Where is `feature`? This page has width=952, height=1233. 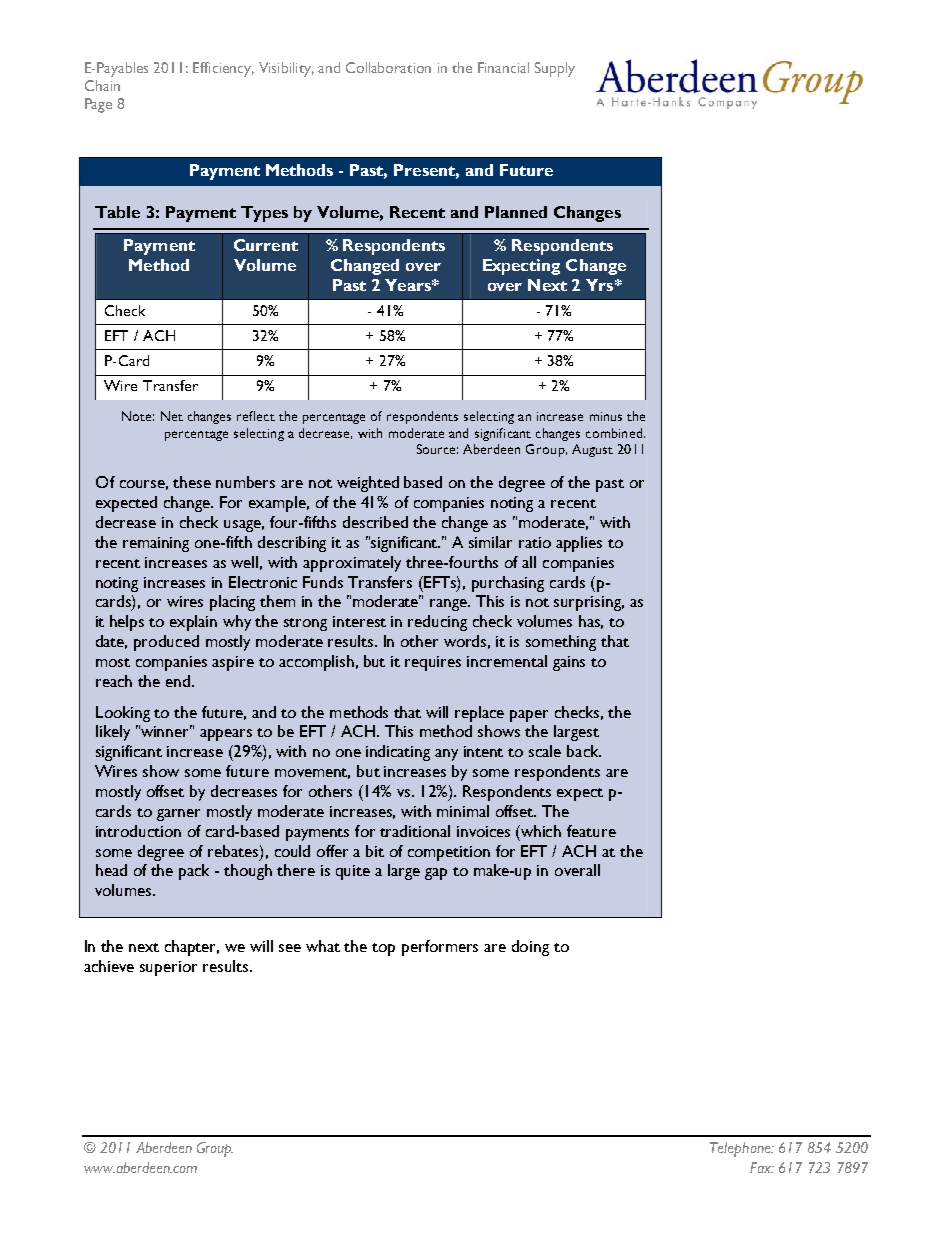 feature is located at coordinates (591, 831).
